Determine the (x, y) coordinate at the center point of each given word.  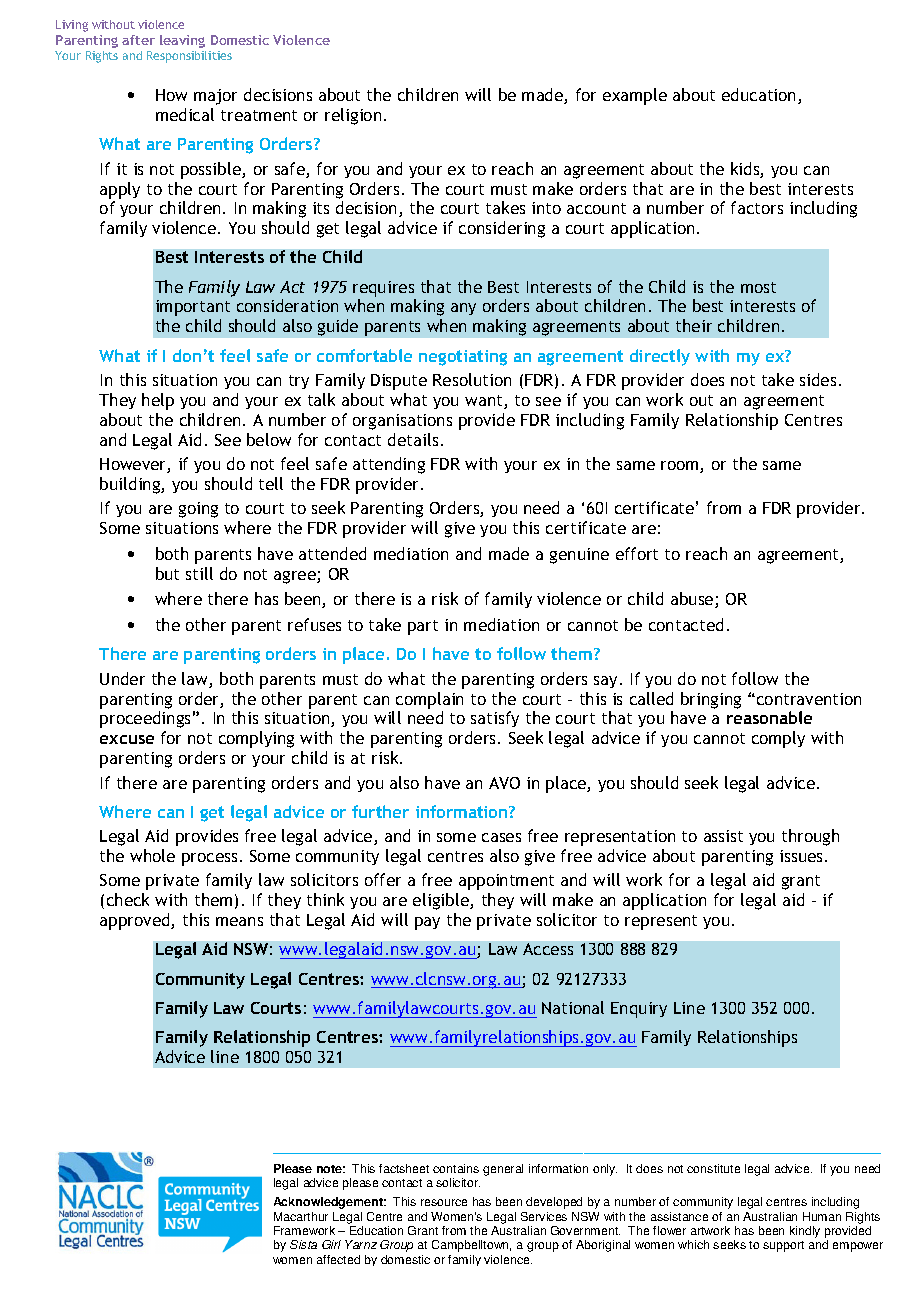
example (635, 96)
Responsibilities (189, 57)
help (158, 401)
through (810, 837)
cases (501, 837)
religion (353, 116)
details (413, 439)
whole (152, 855)
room (681, 467)
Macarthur (301, 1216)
